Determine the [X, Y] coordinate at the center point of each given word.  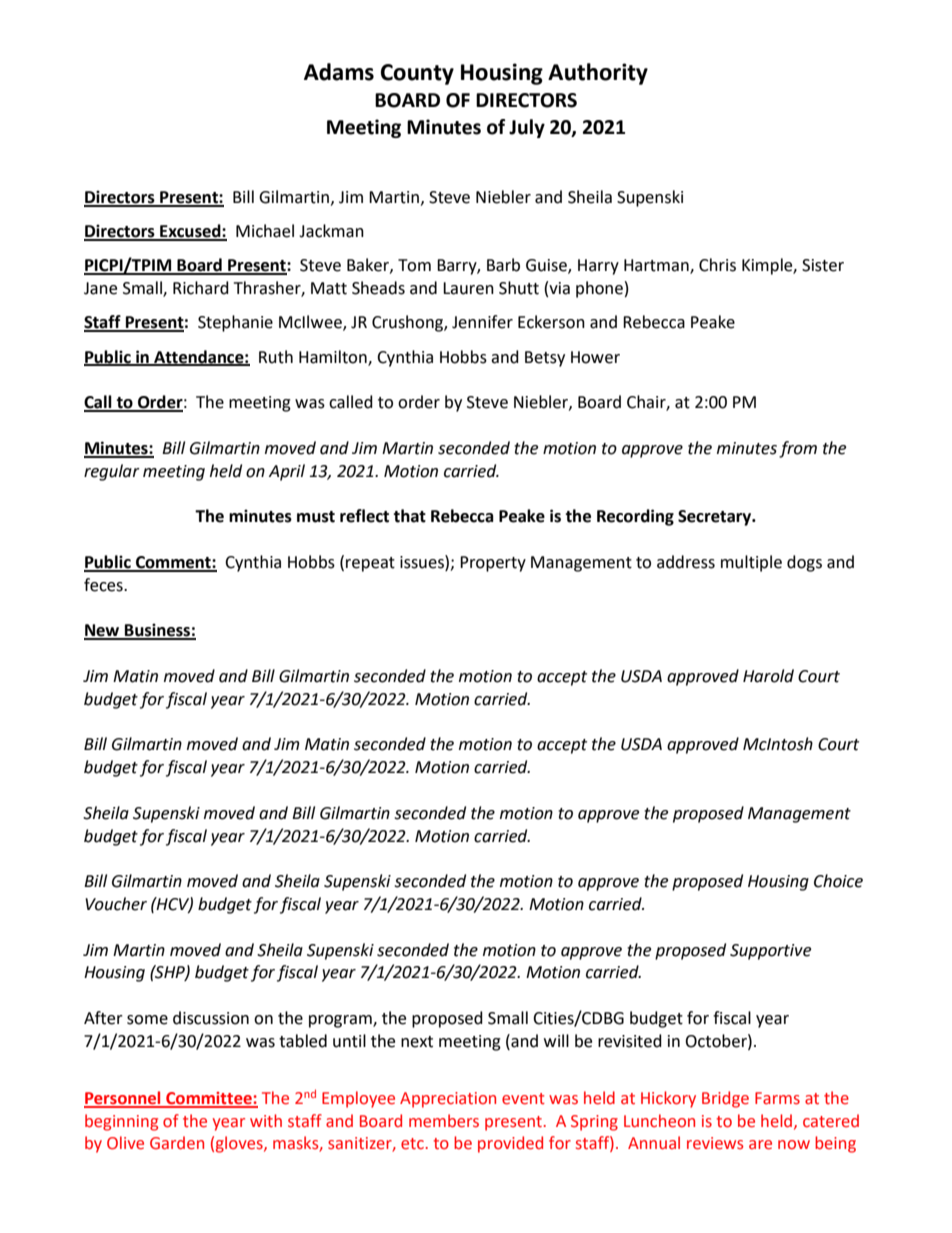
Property [493, 564]
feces [104, 585]
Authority [598, 74]
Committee [209, 1099]
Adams [339, 72]
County [417, 74]
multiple [751, 563]
